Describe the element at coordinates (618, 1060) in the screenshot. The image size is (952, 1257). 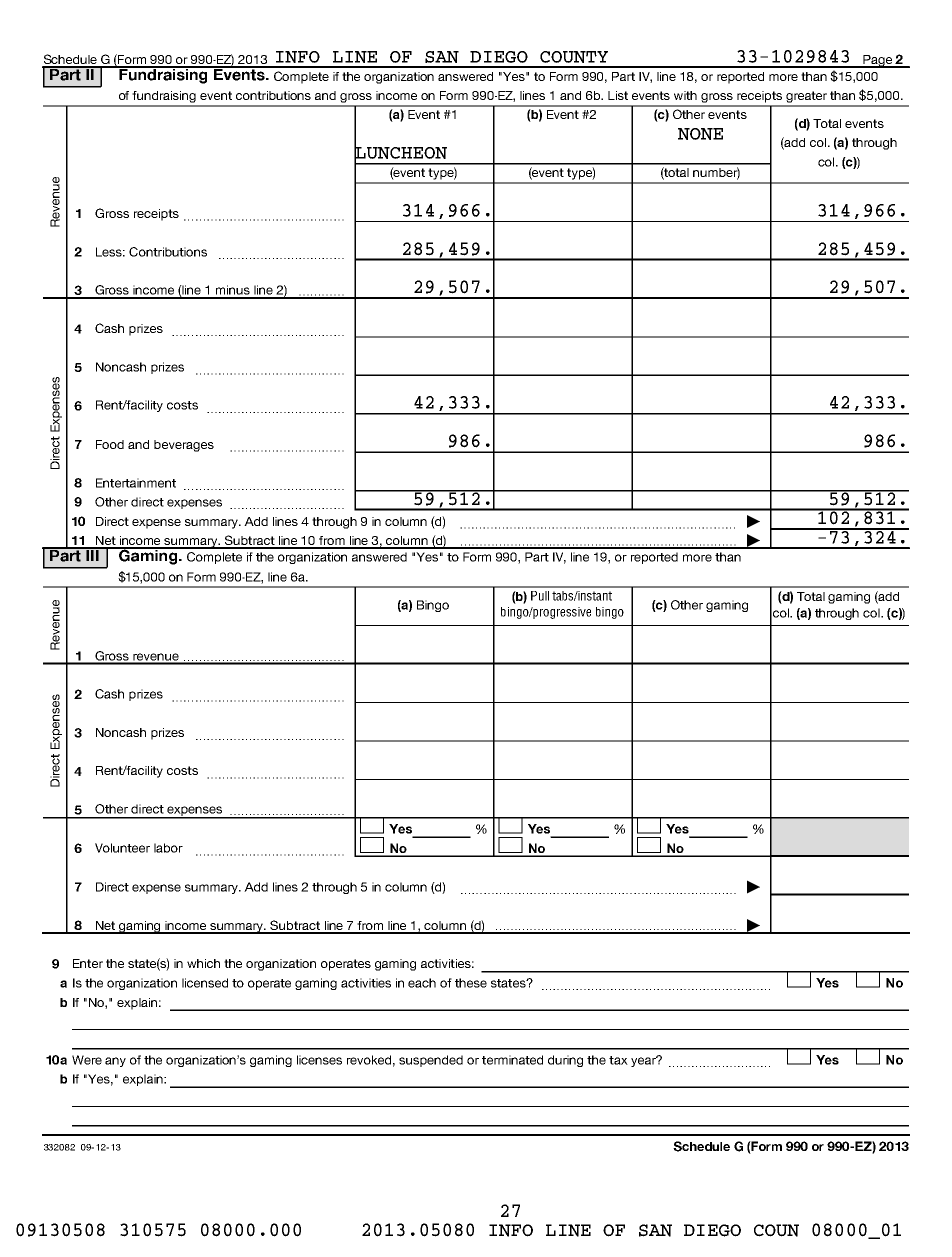
I see `tax` at that location.
